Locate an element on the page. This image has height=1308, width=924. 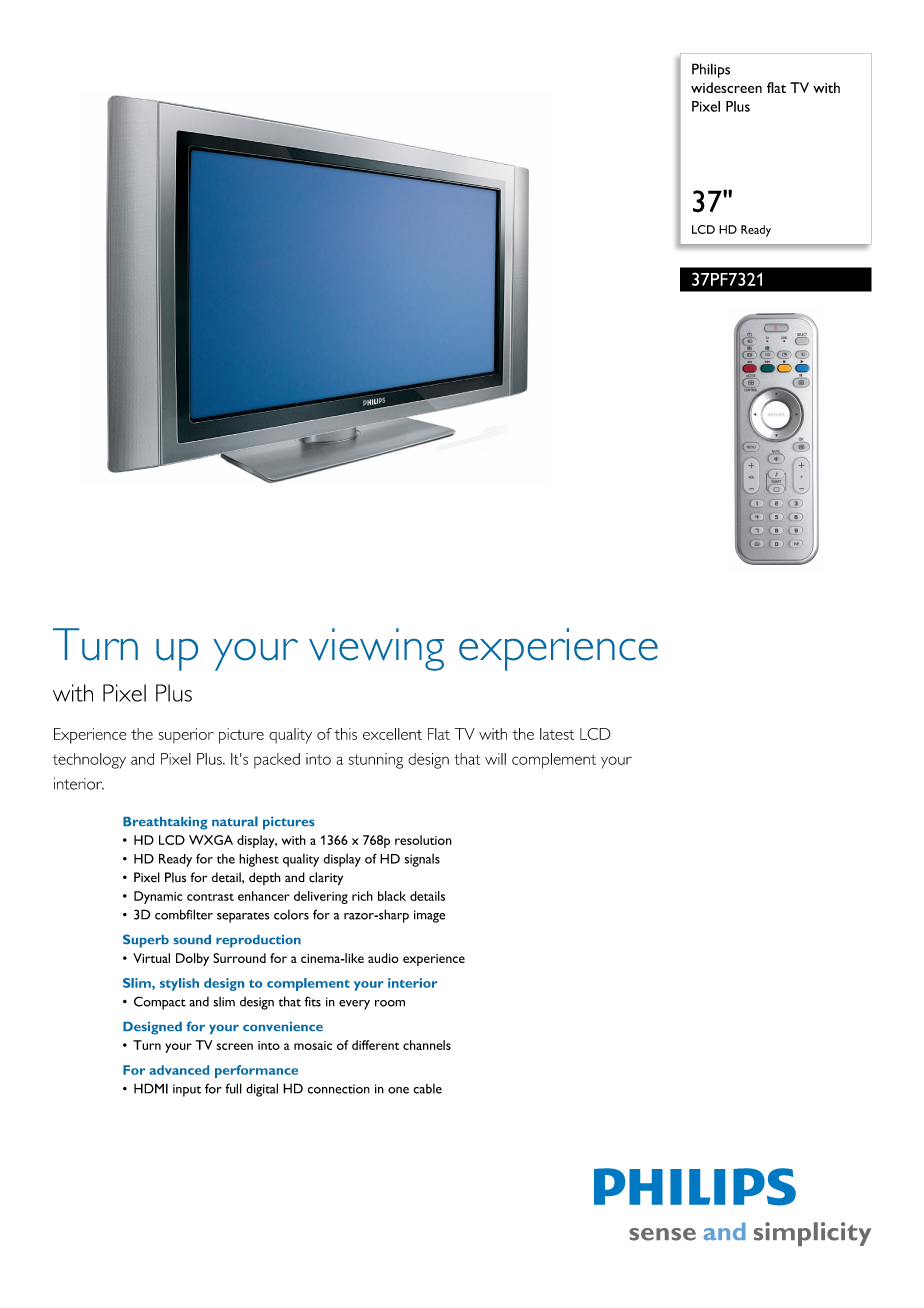
different is located at coordinates (375, 1045).
